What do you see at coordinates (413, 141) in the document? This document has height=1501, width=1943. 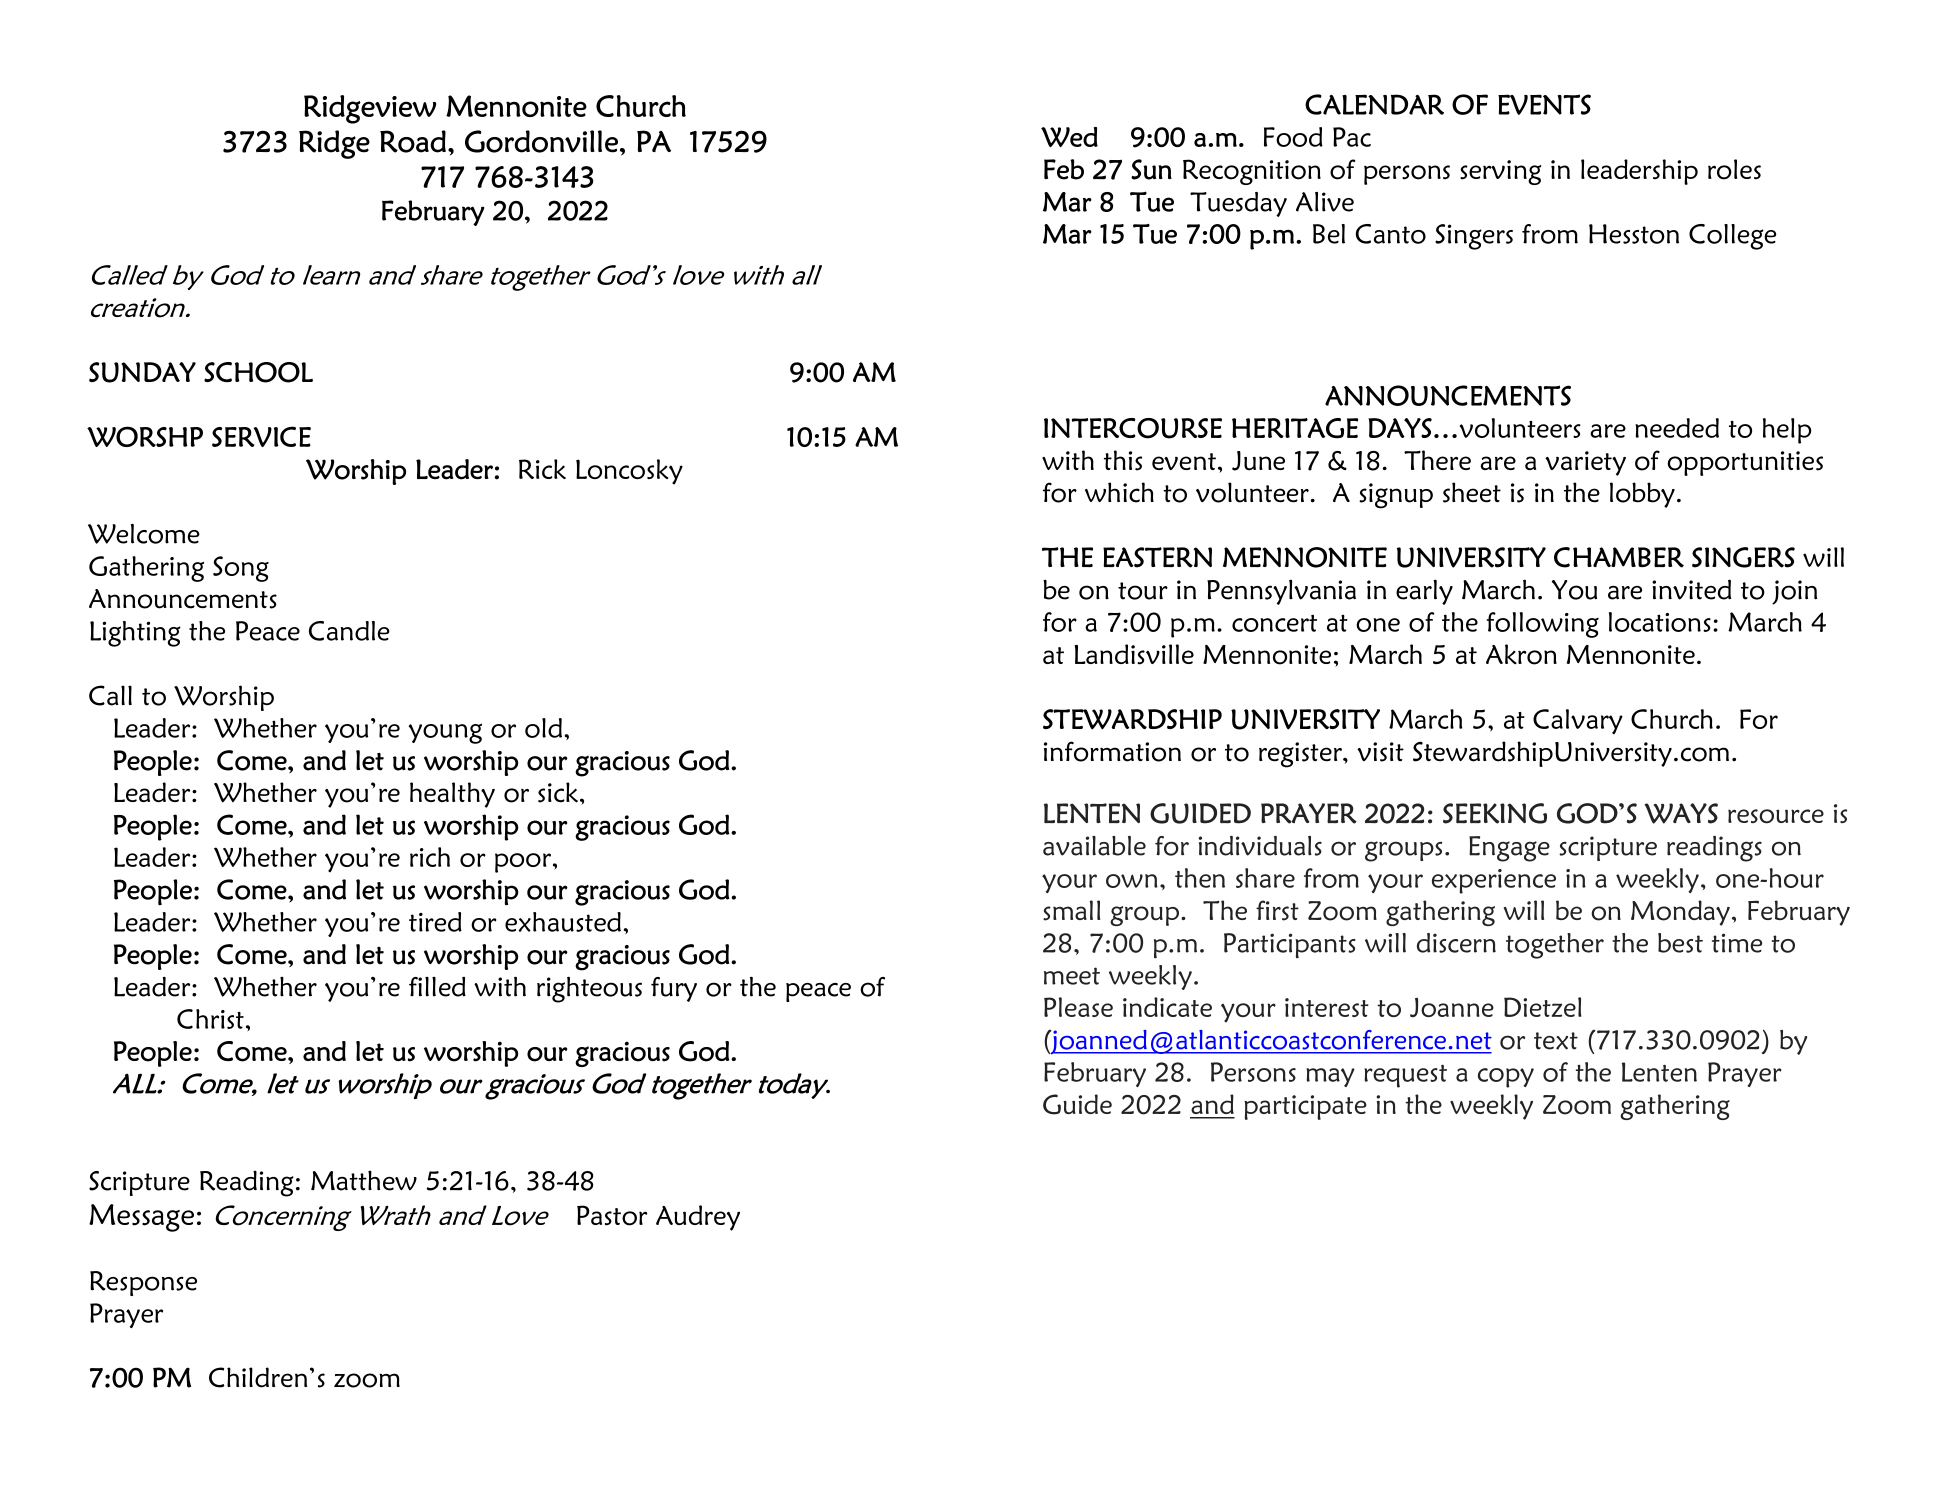 I see `Road` at bounding box center [413, 141].
